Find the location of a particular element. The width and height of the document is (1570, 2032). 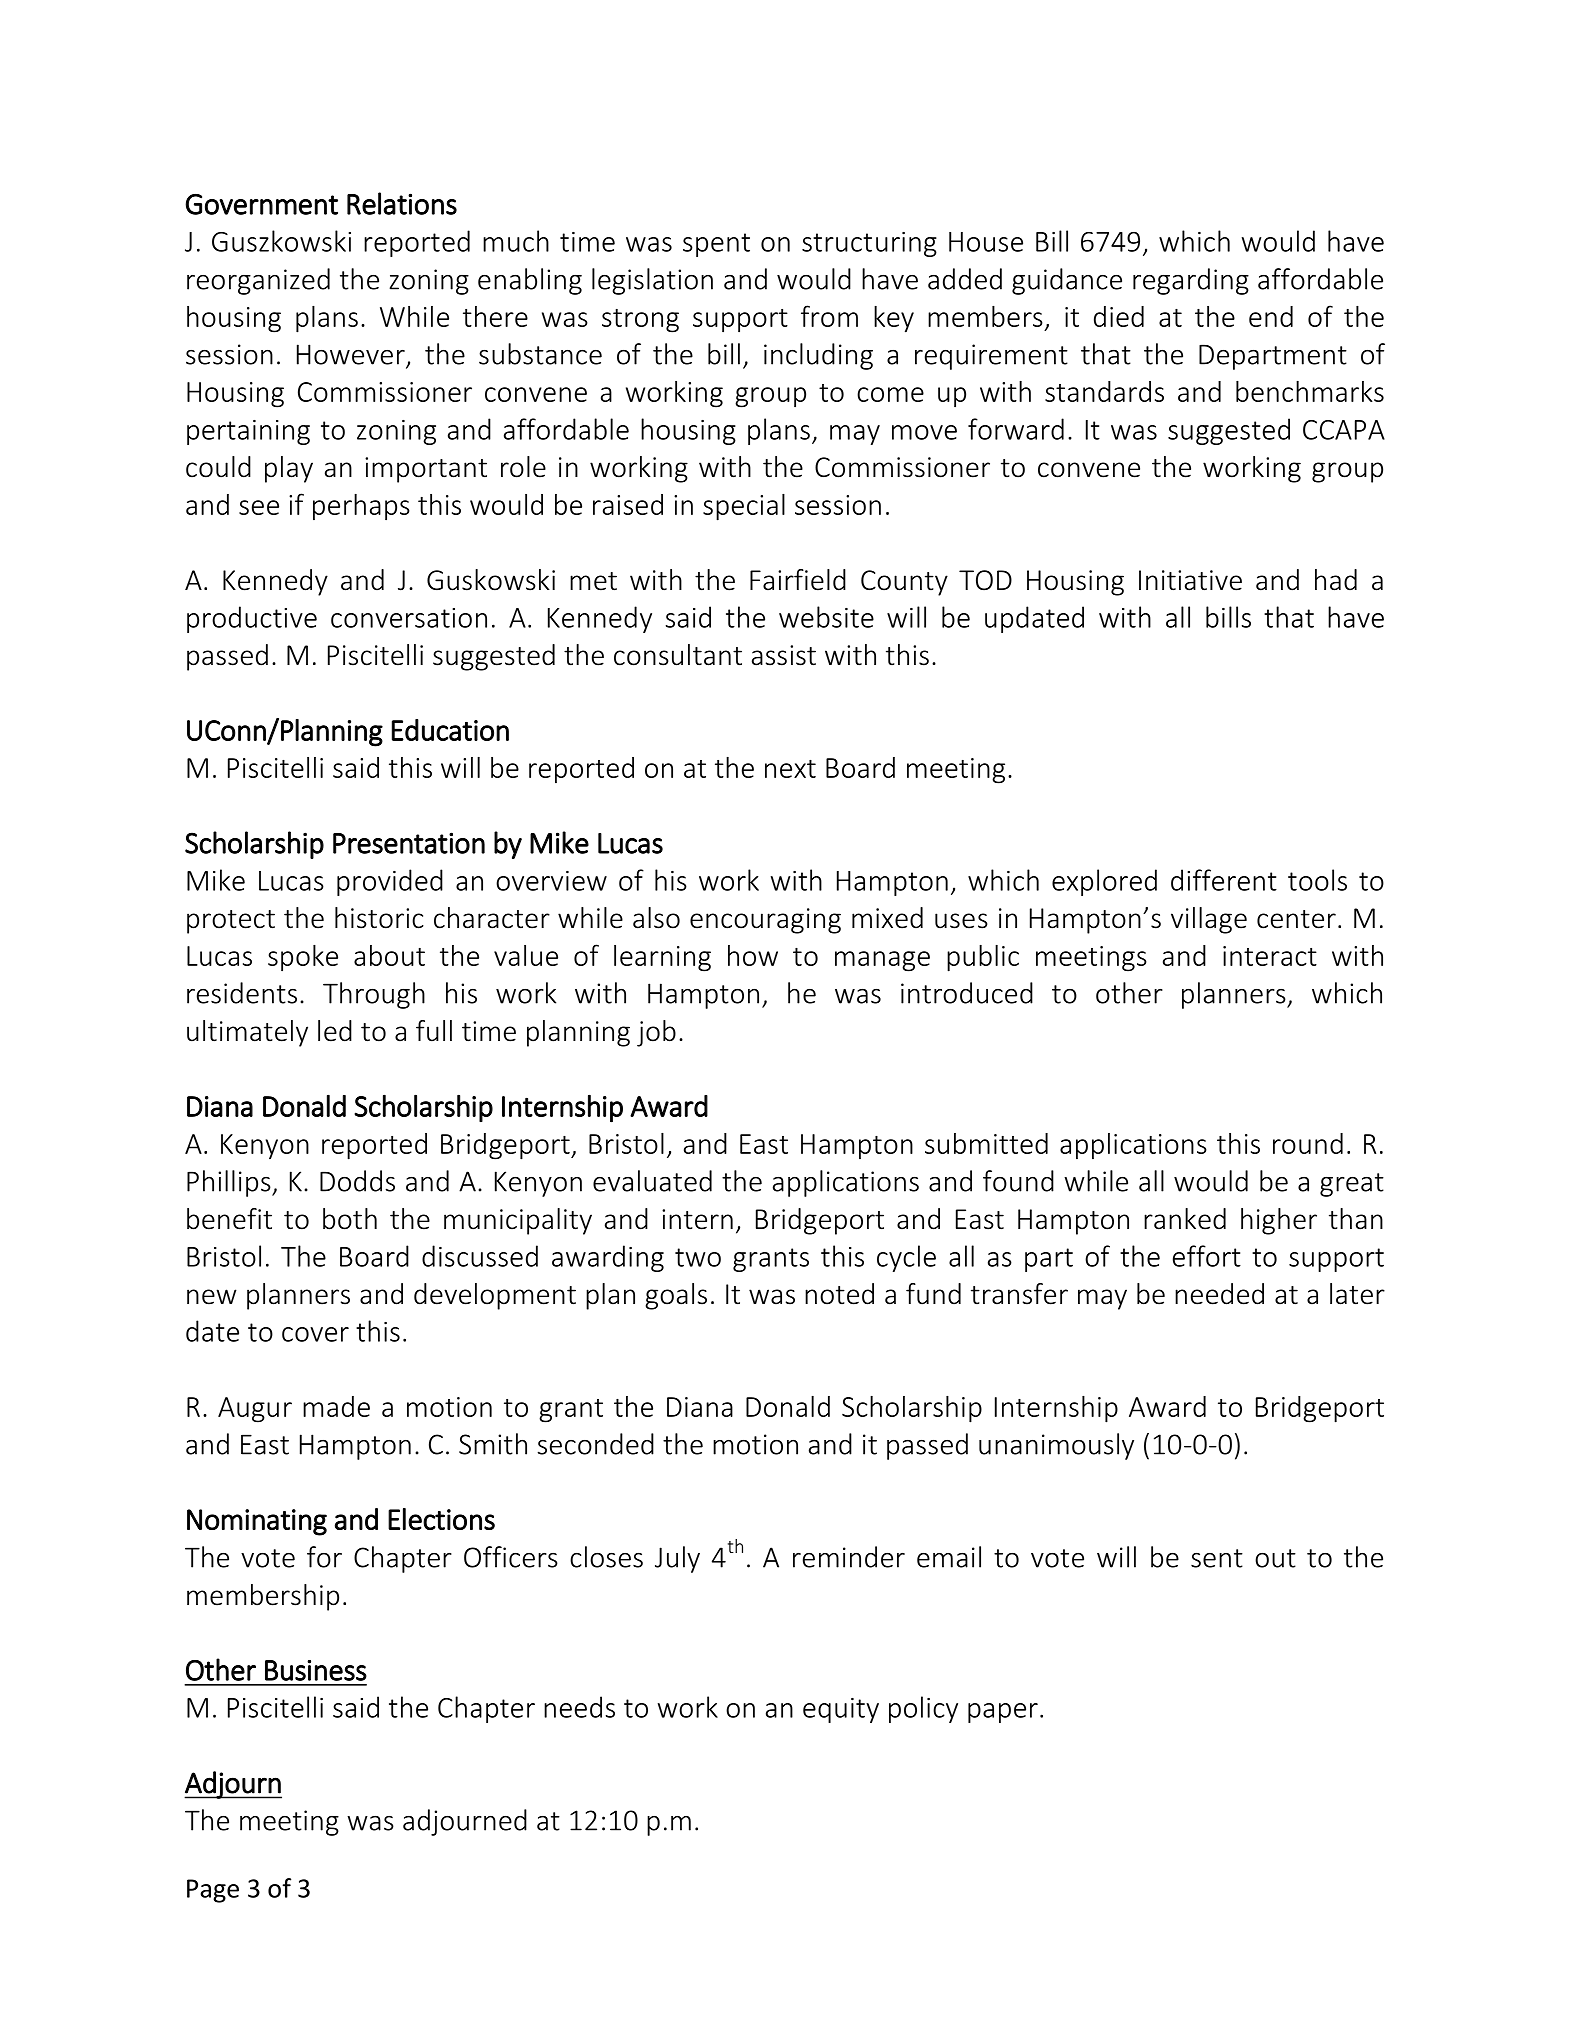

interact is located at coordinates (1270, 956).
